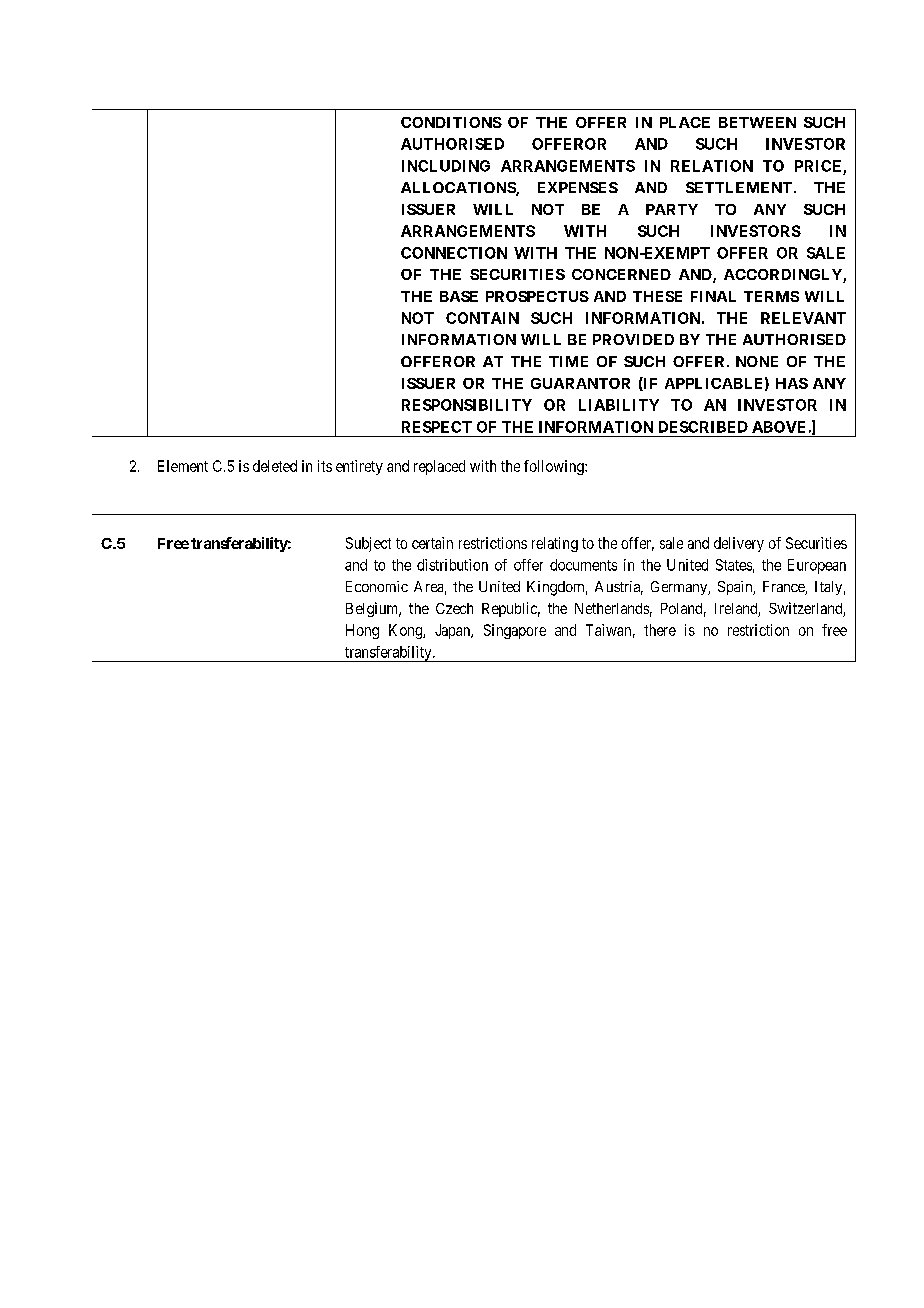 This image has height=1308, width=924. Describe the element at coordinates (757, 122) in the image. I see `BETWEEN` at that location.
